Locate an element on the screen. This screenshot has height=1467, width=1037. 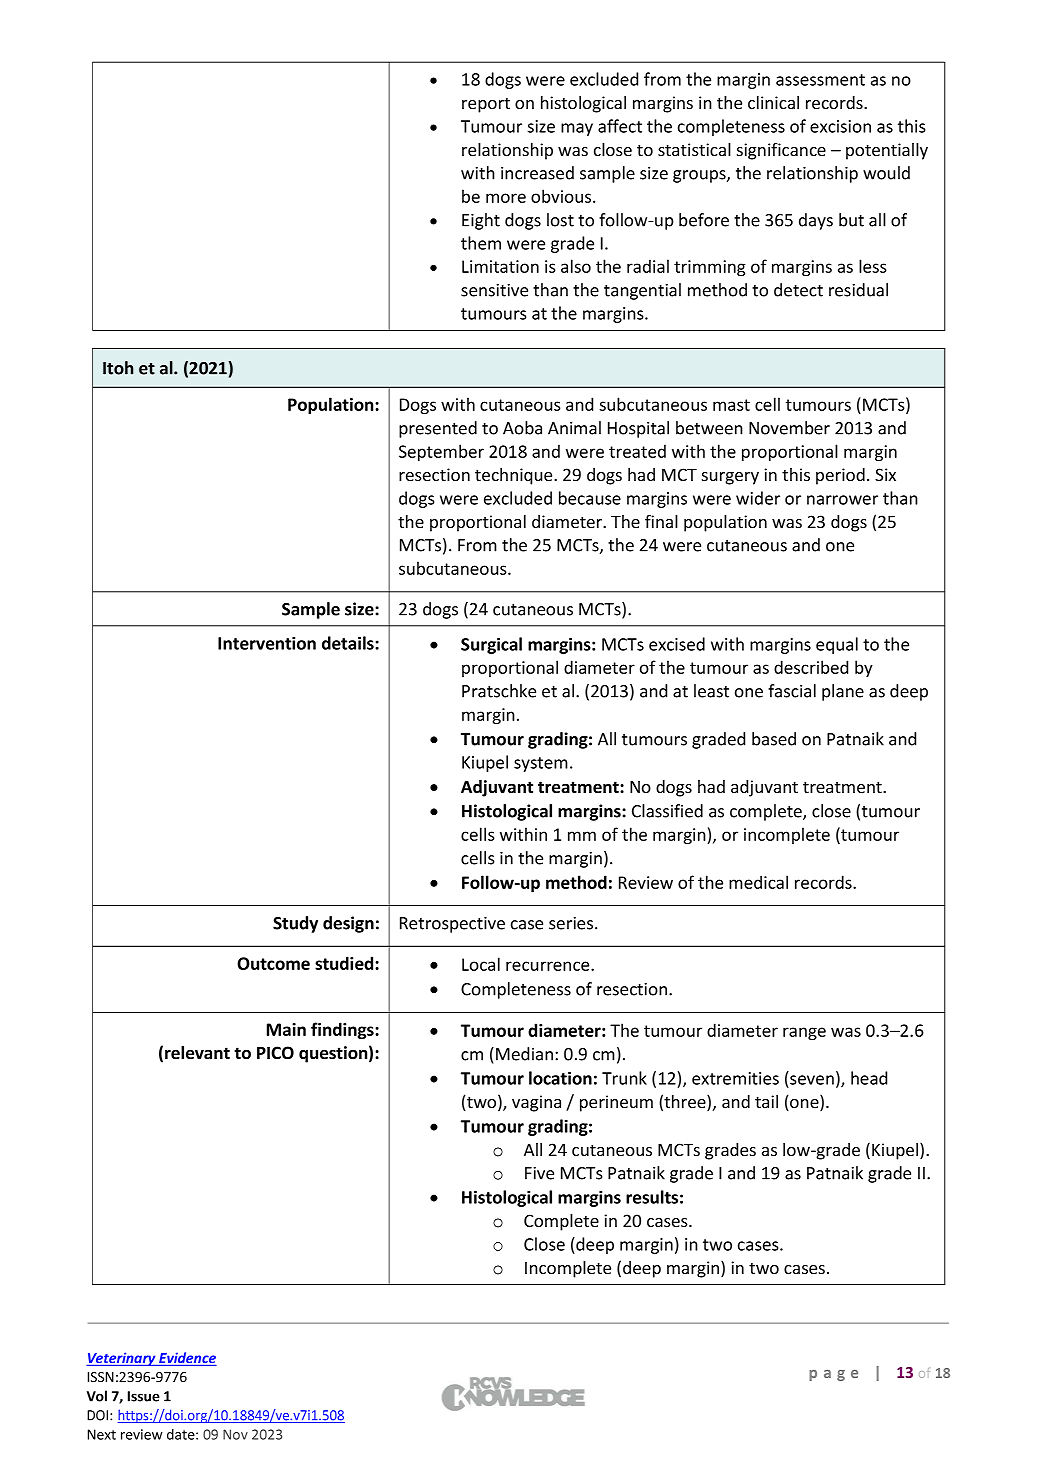
Intervention is located at coordinates (267, 643).
